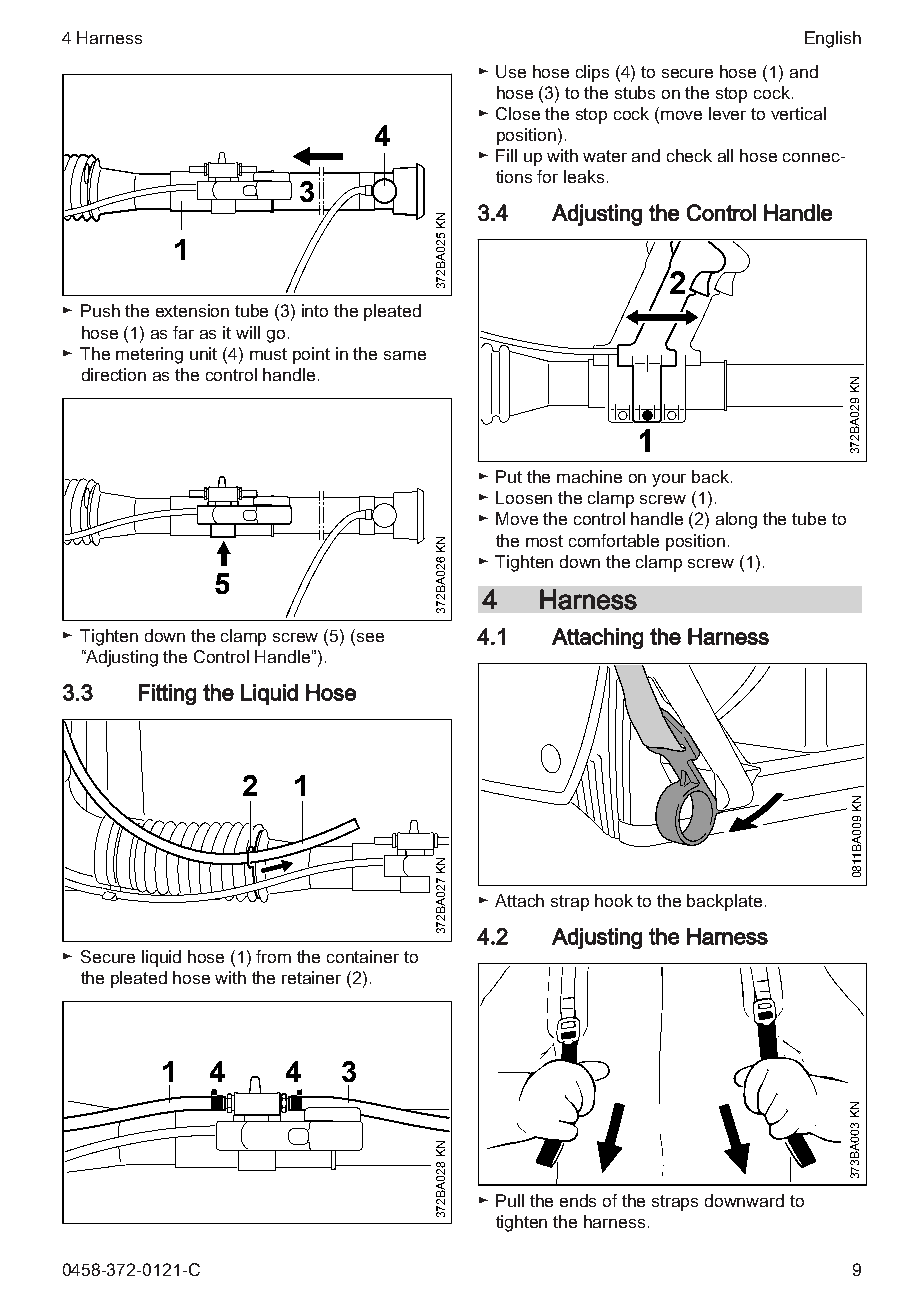  Describe the element at coordinates (311, 977) in the screenshot. I see `retainer` at that location.
